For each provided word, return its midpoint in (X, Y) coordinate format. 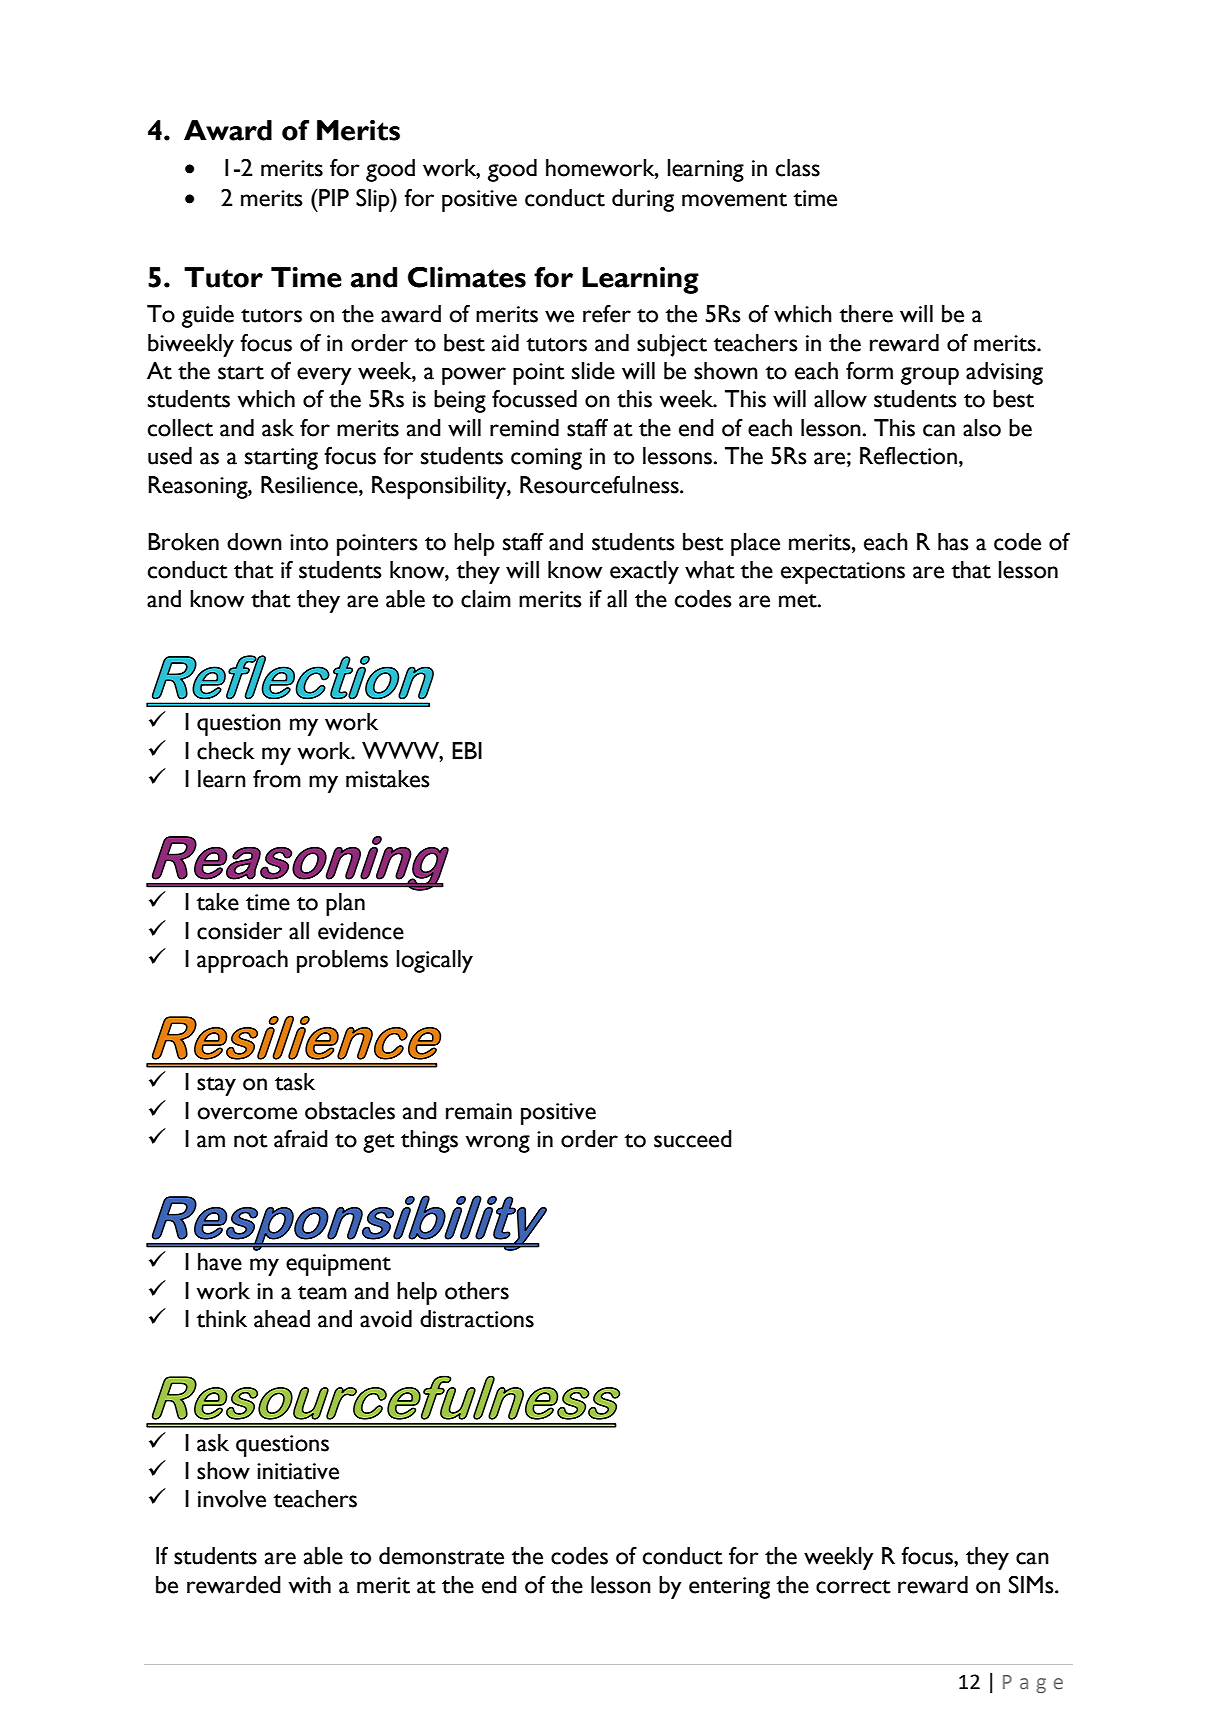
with (309, 1585)
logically (434, 961)
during (643, 200)
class (798, 168)
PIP (333, 197)
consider (239, 931)
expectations (843, 573)
